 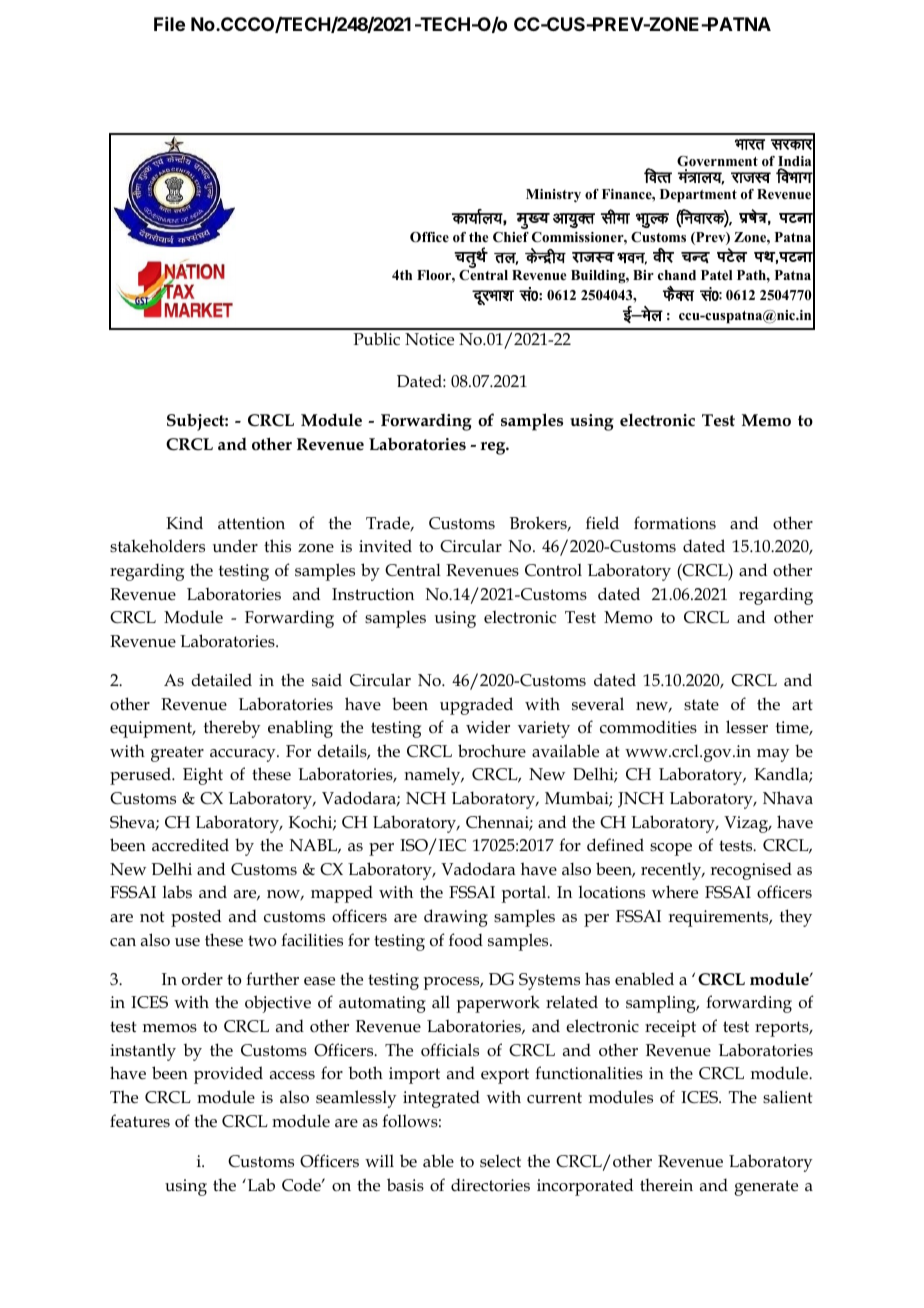 I want to click on Government, so click(x=717, y=161).
